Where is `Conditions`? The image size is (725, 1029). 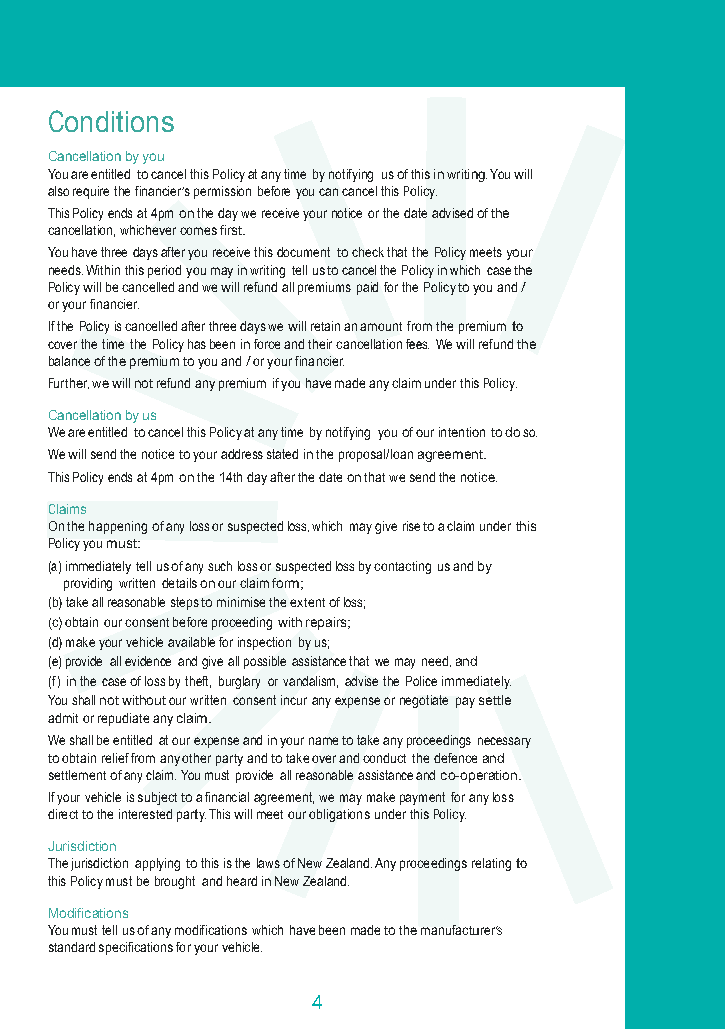
Conditions is located at coordinates (111, 121).
